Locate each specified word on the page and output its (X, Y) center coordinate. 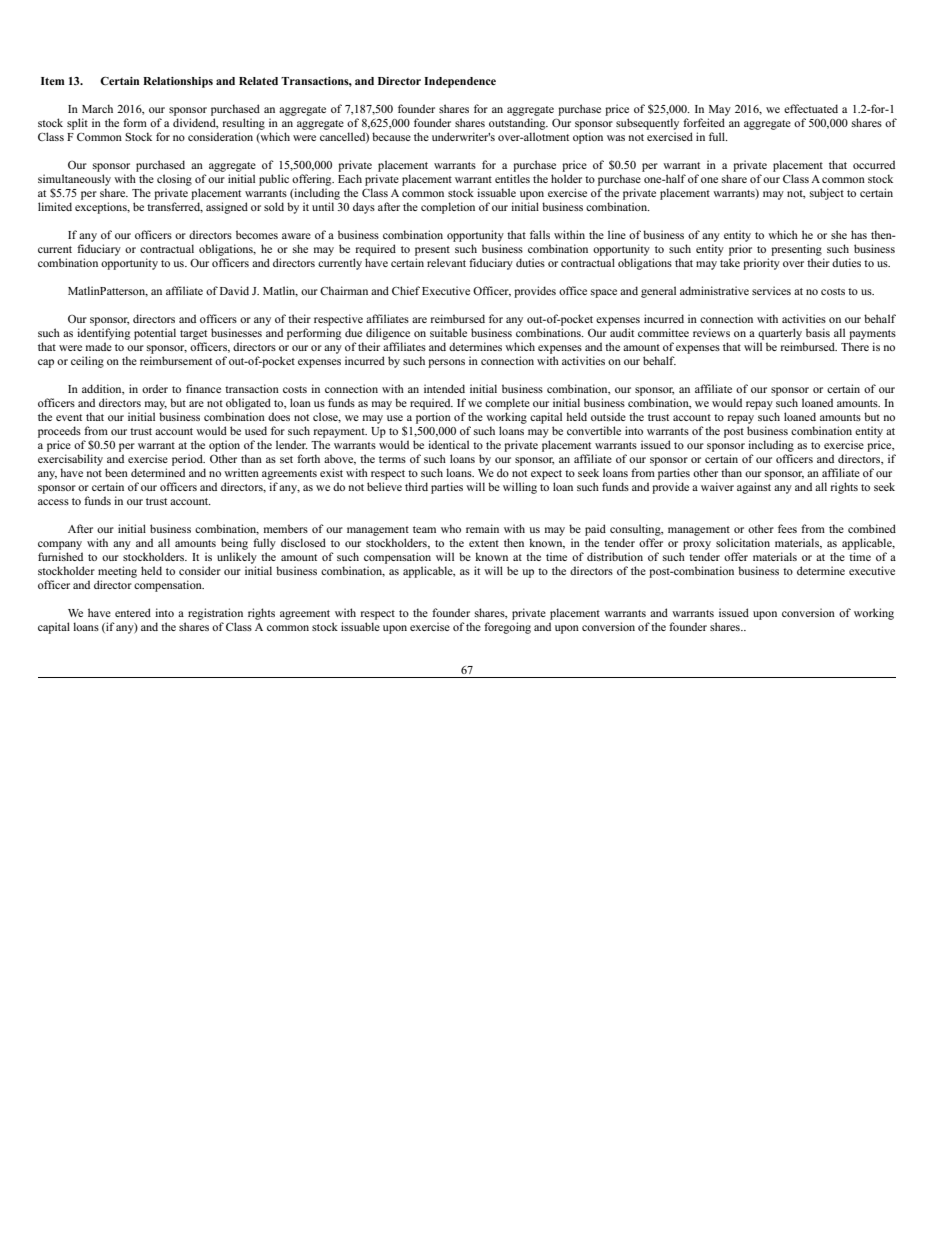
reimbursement (176, 360)
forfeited (704, 122)
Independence (460, 82)
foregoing (507, 628)
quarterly (780, 334)
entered (133, 612)
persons (446, 363)
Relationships (178, 82)
